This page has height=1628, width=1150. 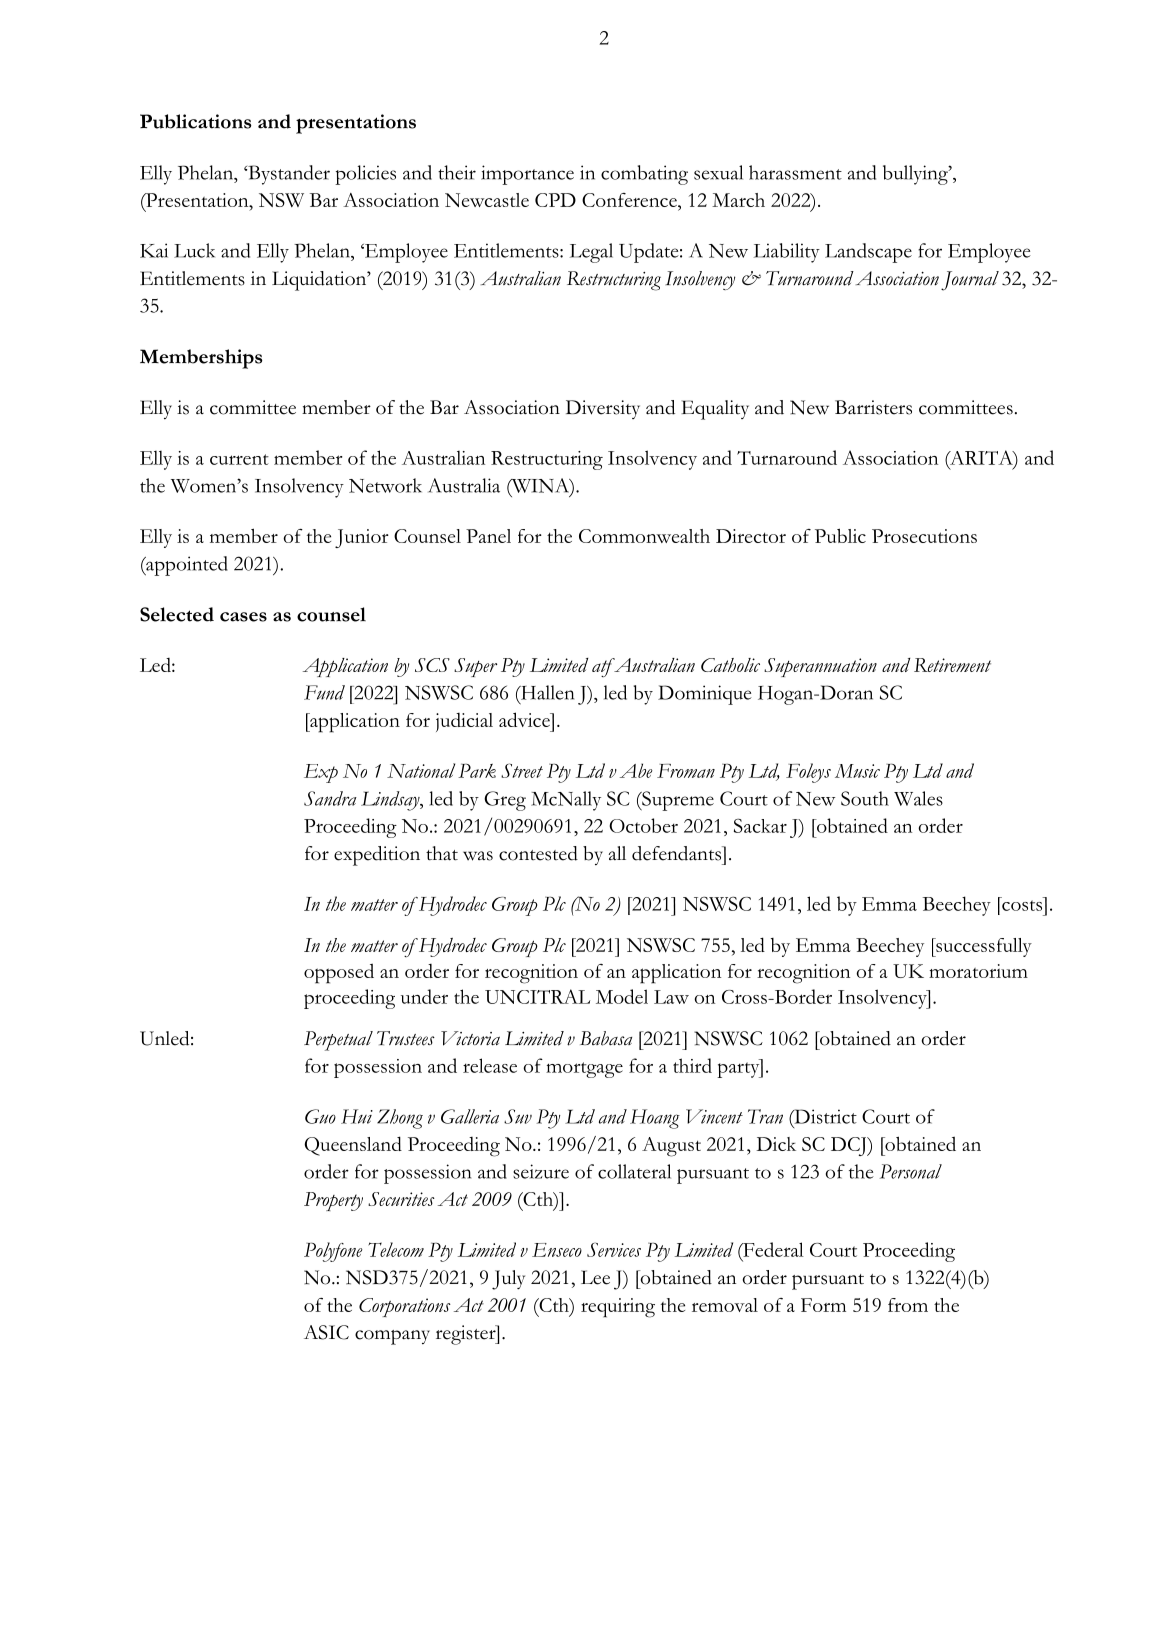 What do you see at coordinates (239, 459) in the page?
I see `current` at bounding box center [239, 459].
